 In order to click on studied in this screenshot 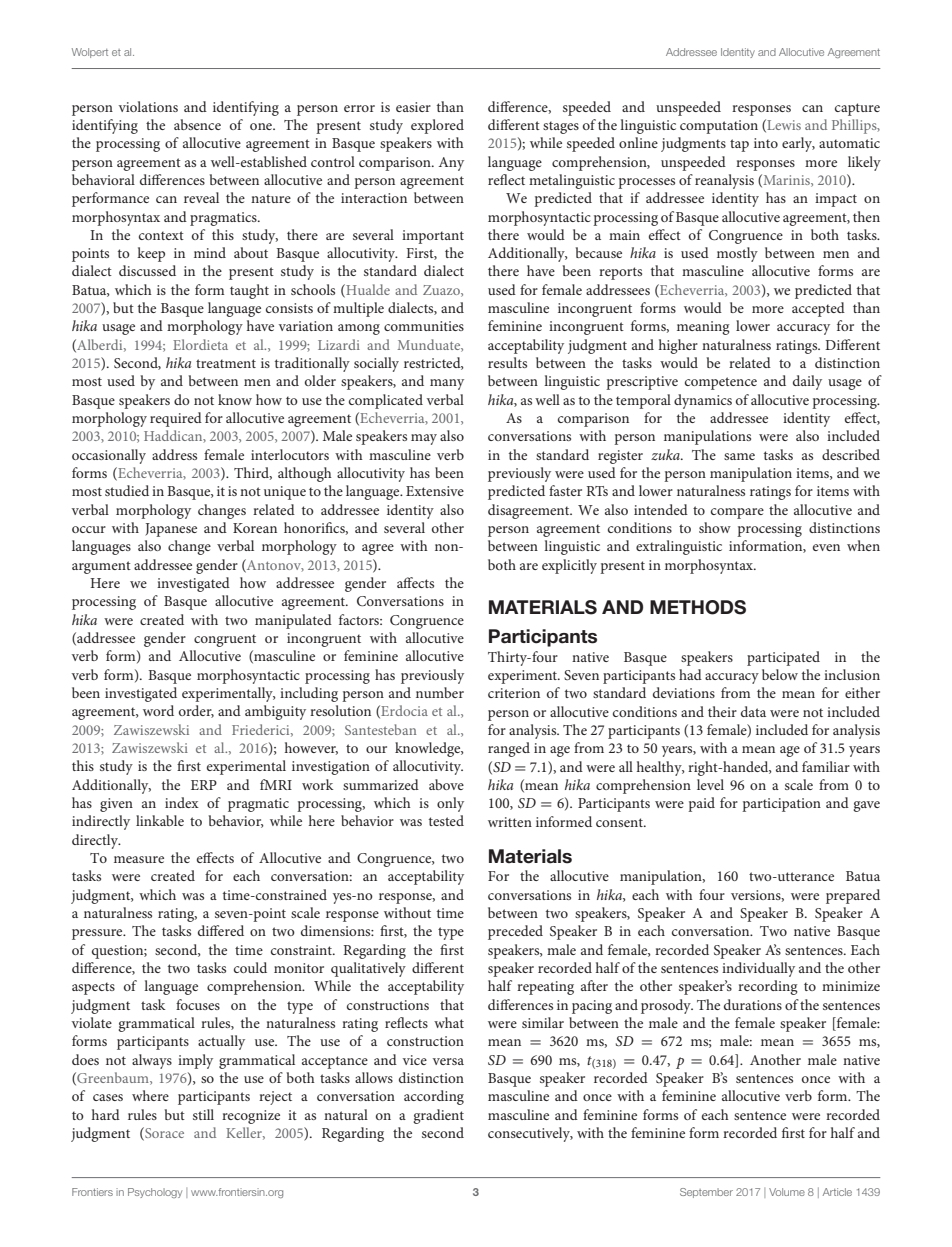, I will do `click(127, 490)`.
